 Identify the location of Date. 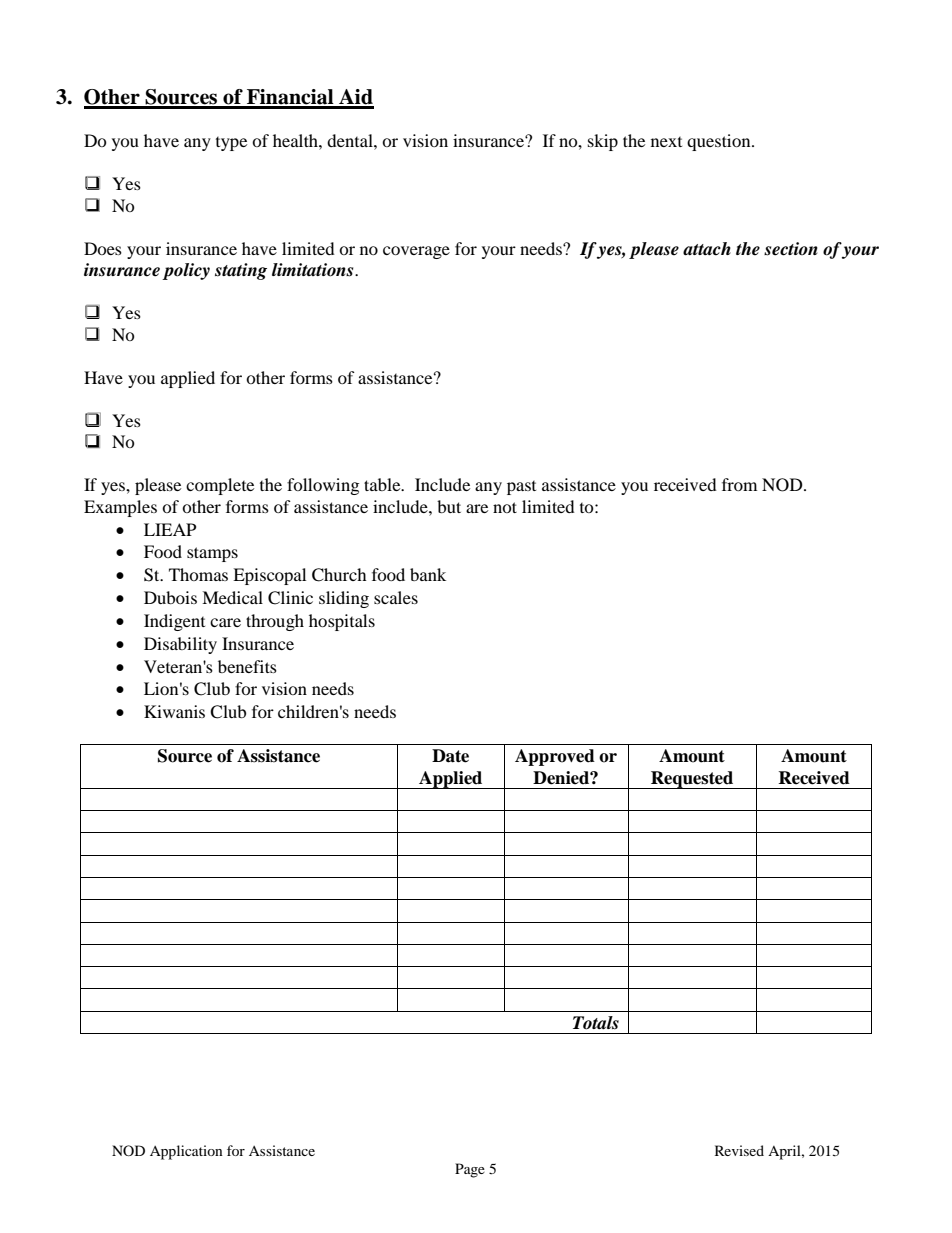
(450, 756).
